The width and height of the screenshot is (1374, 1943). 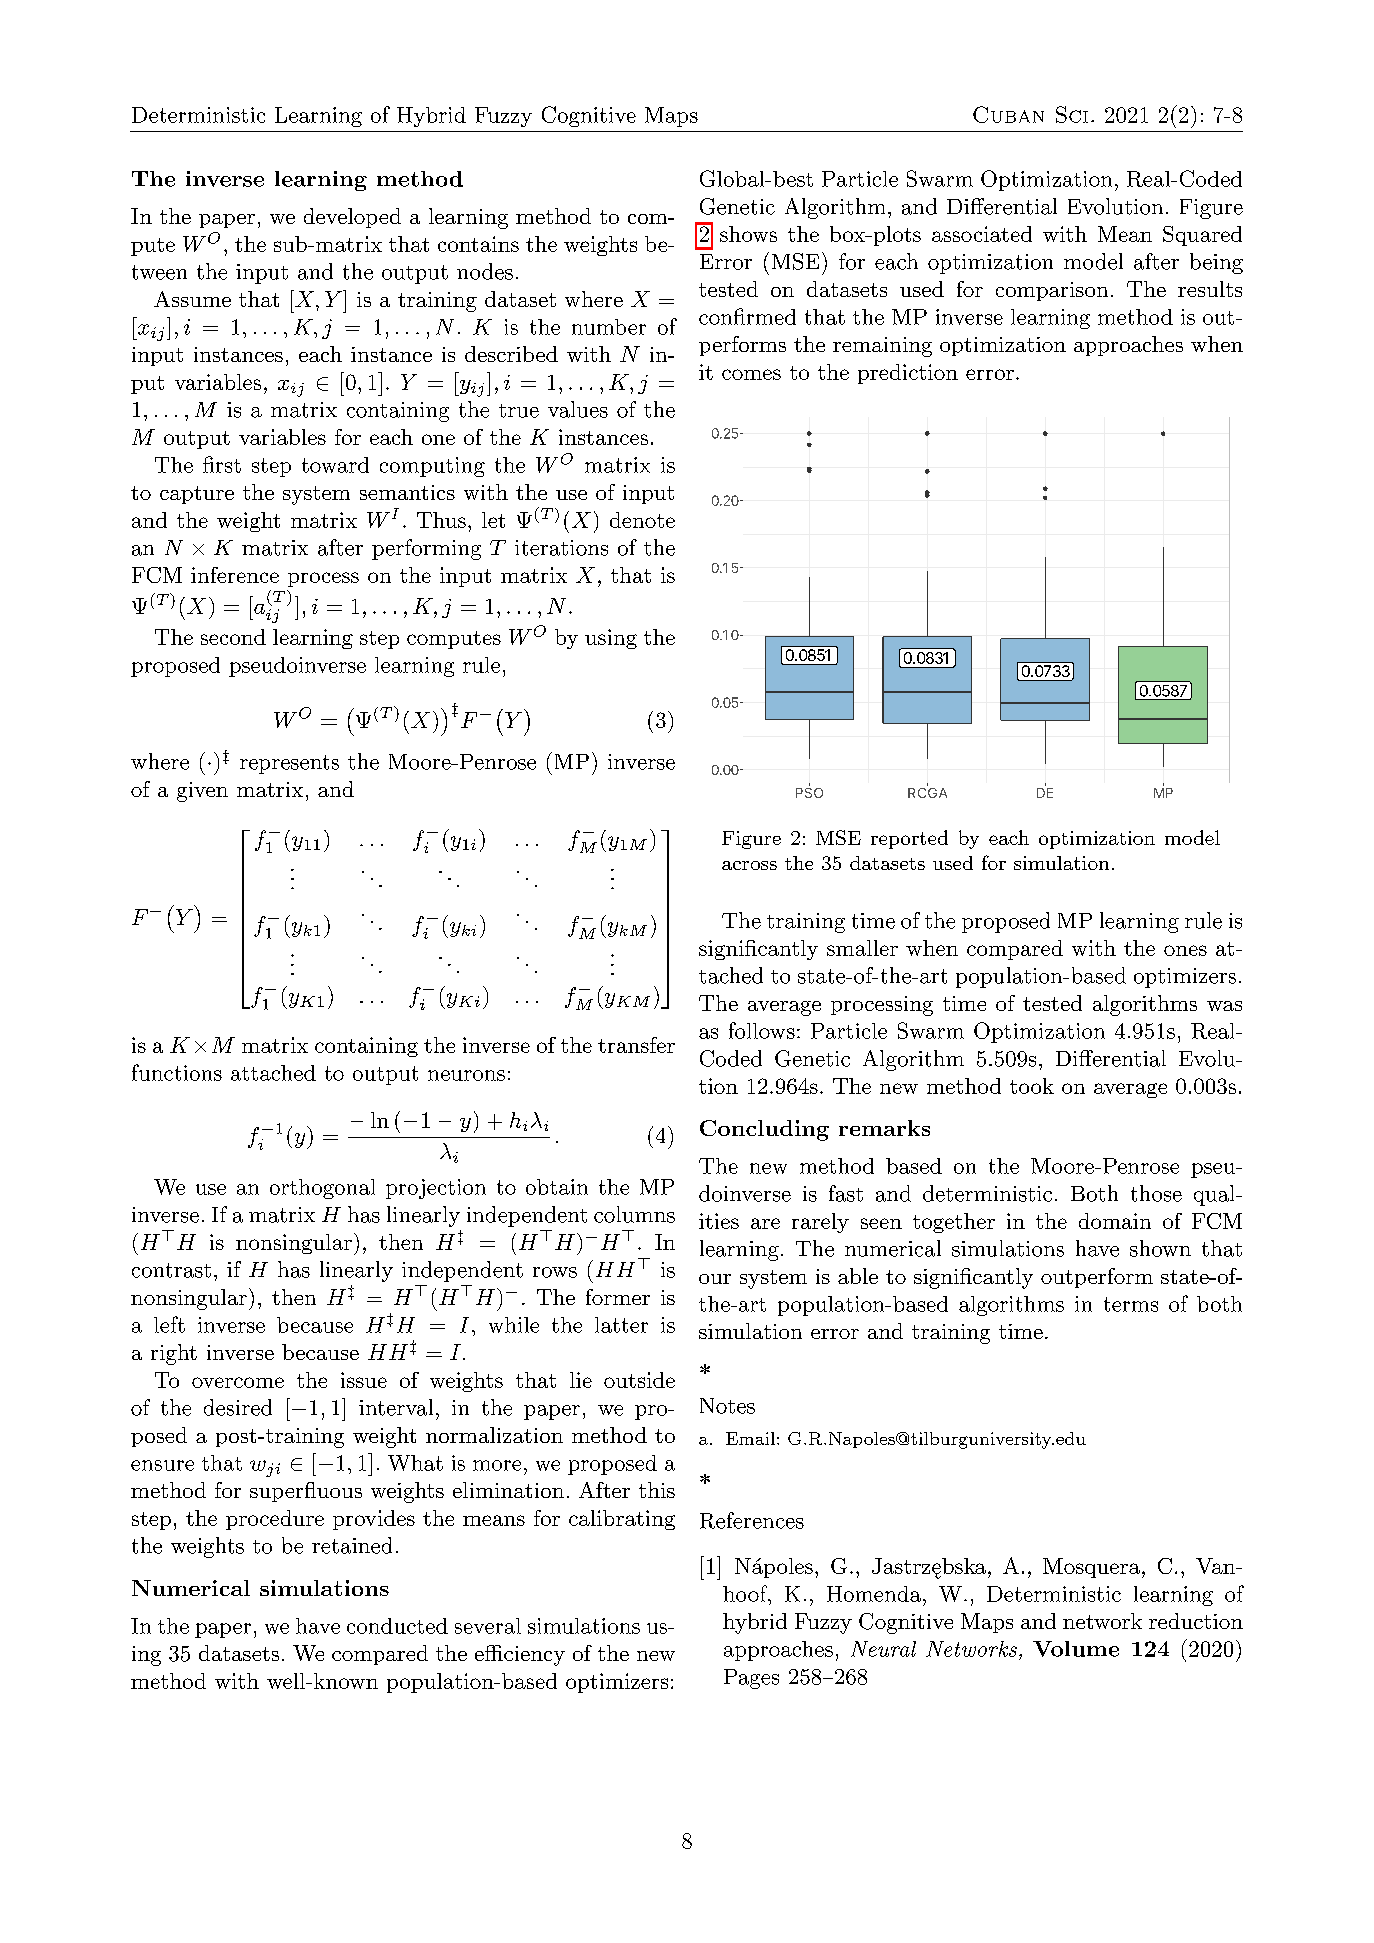 I want to click on conducted, so click(x=397, y=1626).
